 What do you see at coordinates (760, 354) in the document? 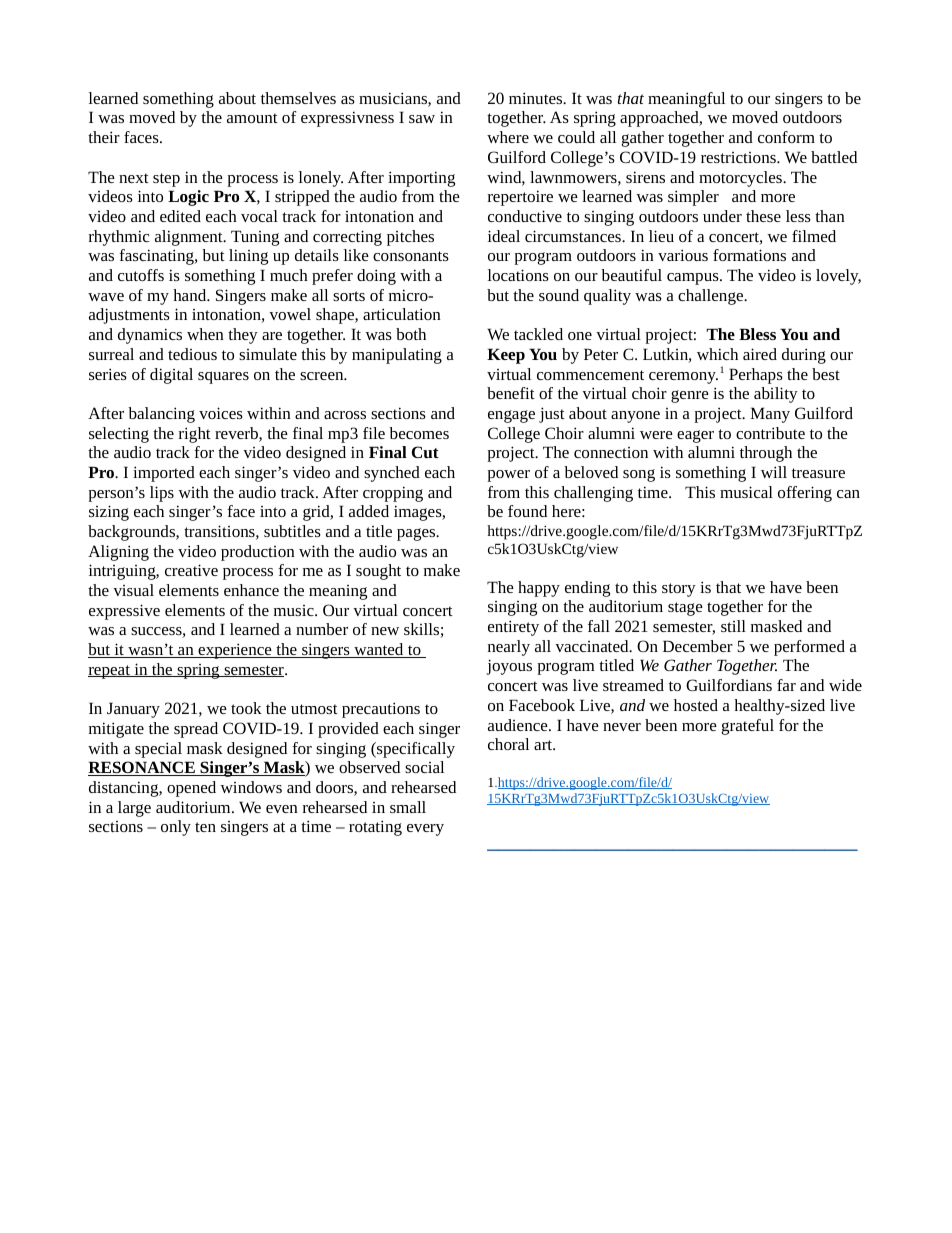
I see `aired` at bounding box center [760, 354].
